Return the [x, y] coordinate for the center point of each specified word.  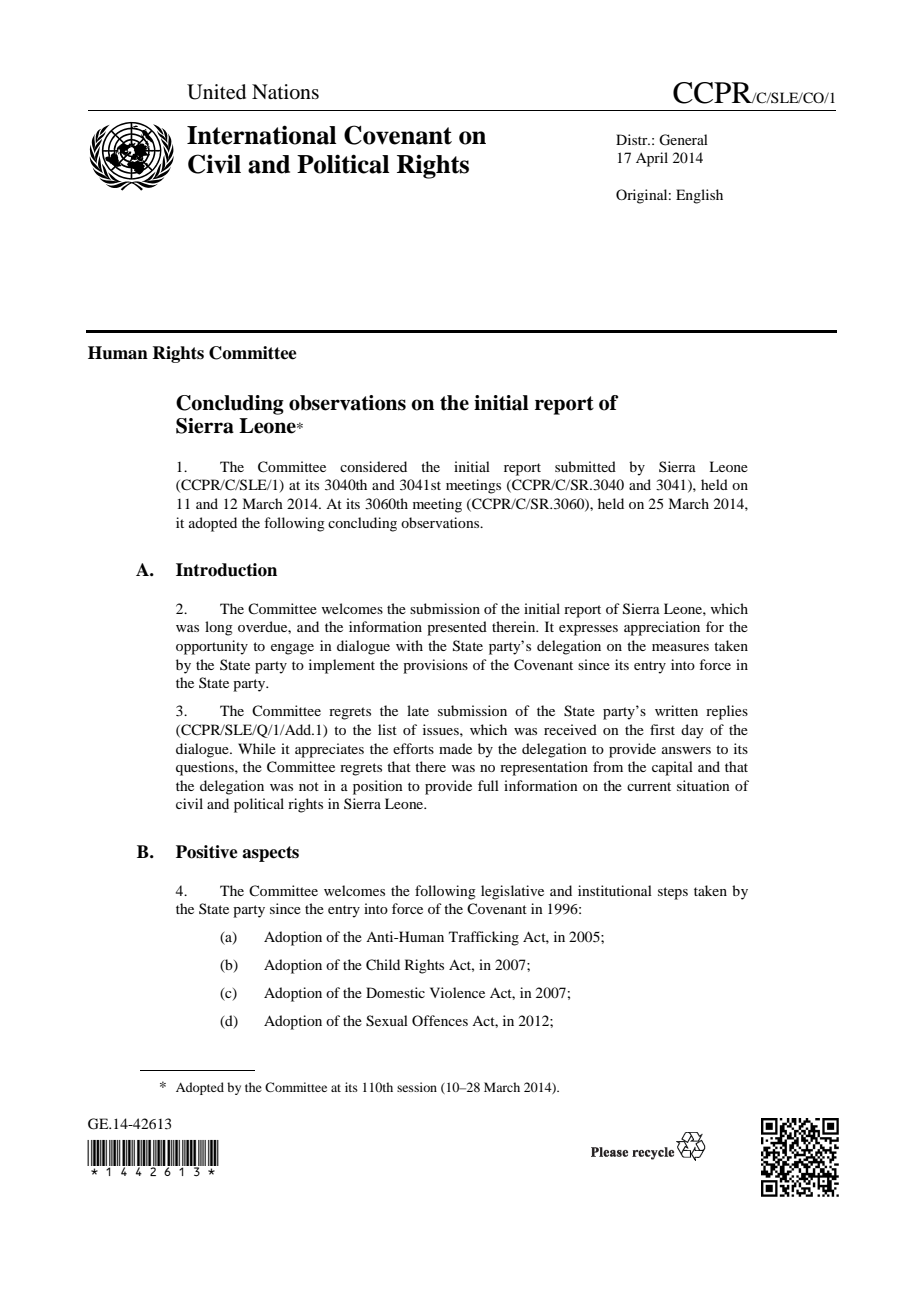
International [261, 135]
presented [457, 628]
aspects [270, 854]
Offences [440, 1020]
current [649, 786]
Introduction [226, 570]
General [683, 140]
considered [373, 466]
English [699, 196]
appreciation [662, 628]
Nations [285, 92]
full [488, 785]
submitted [585, 466]
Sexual [387, 1021]
